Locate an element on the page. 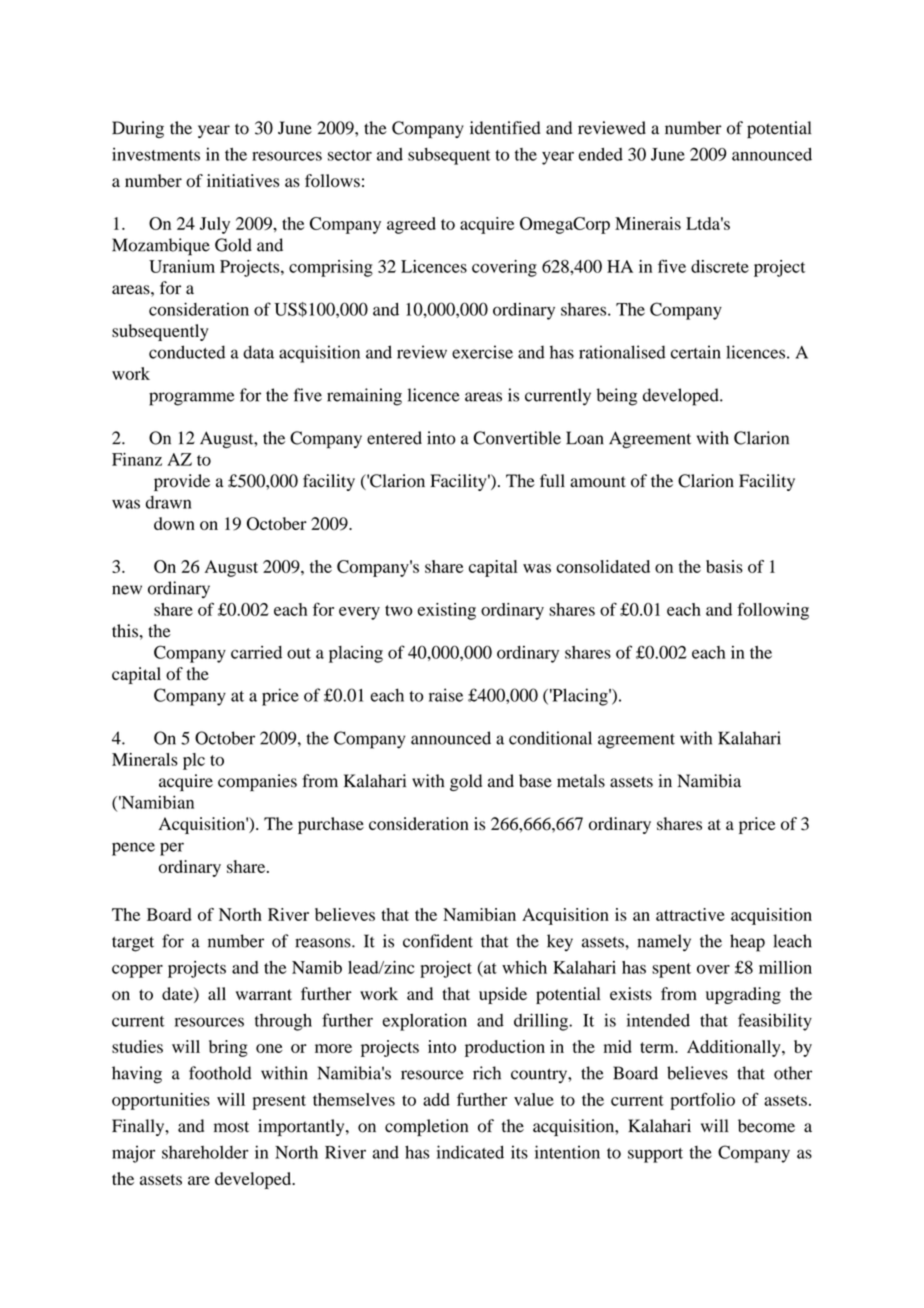 This page has width=924, height=1308. most is located at coordinates (231, 1127).
